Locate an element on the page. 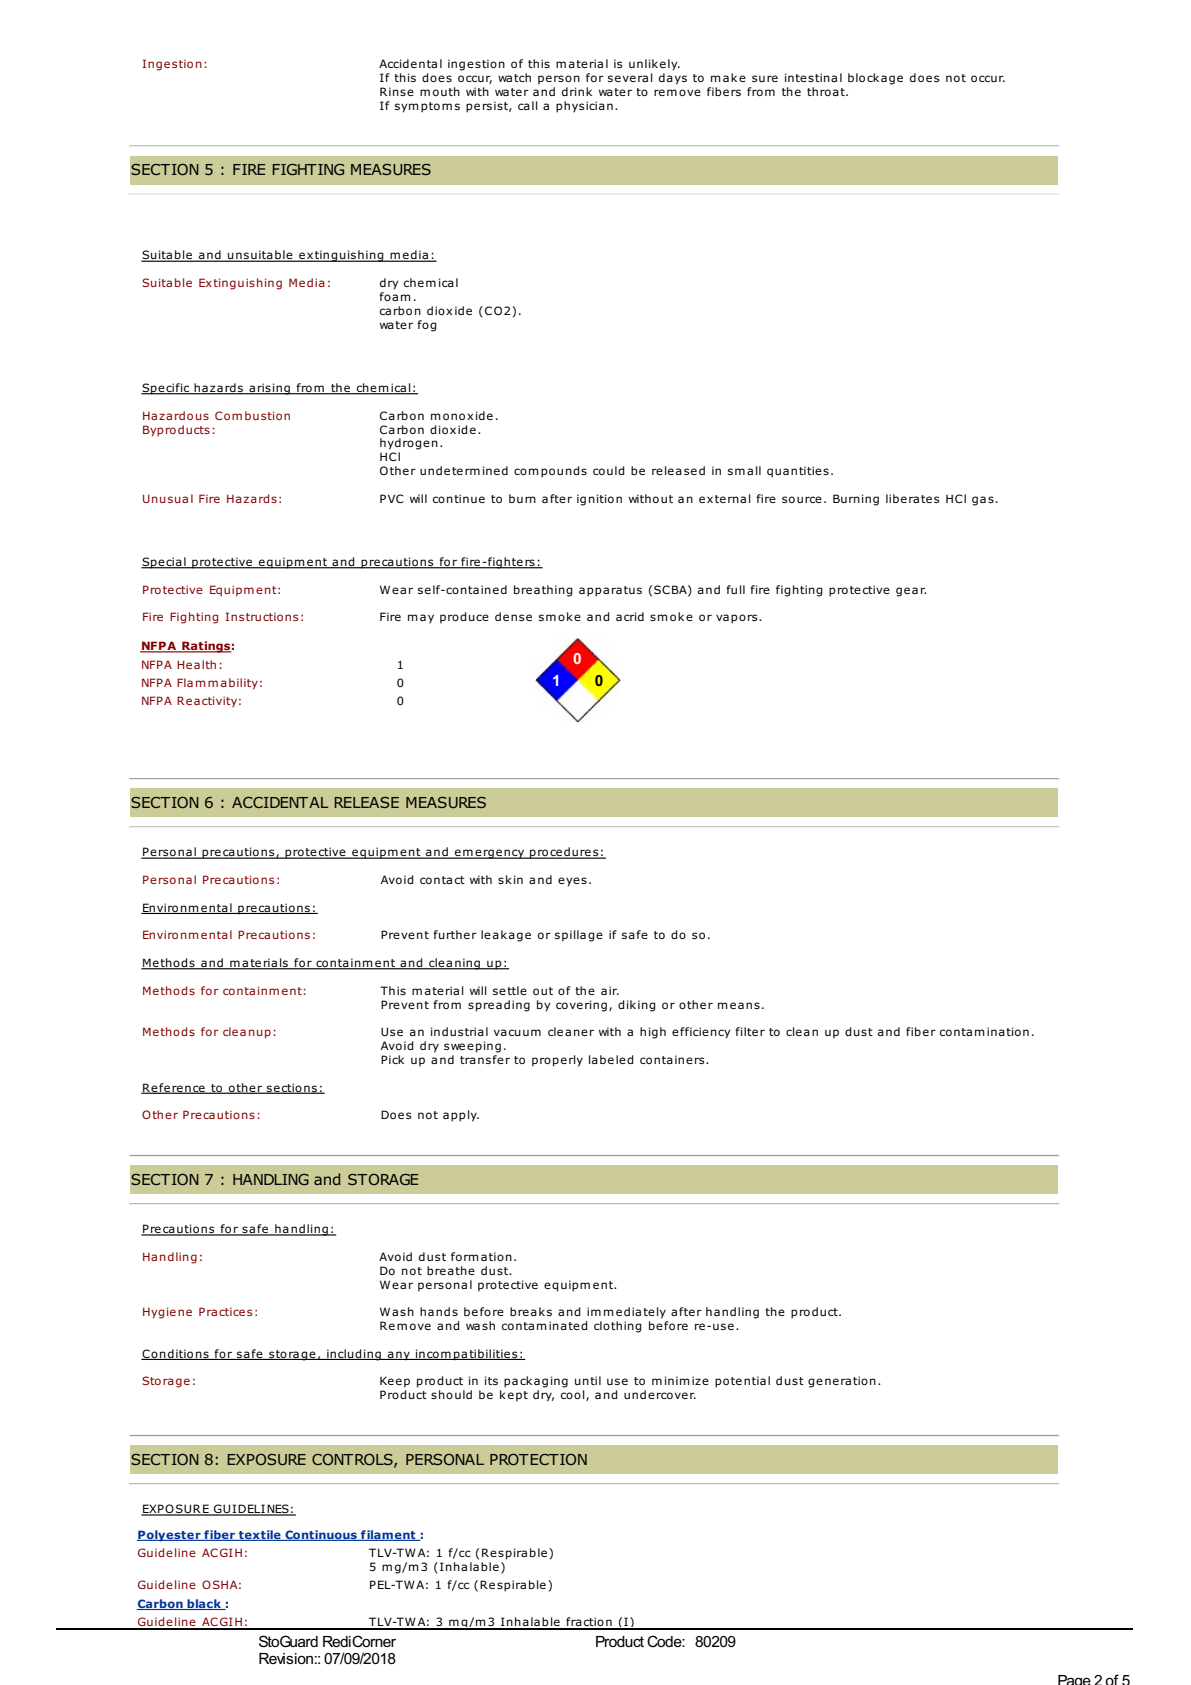 Image resolution: width=1191 pixels, height=1685 pixels. properly is located at coordinates (557, 1061).
